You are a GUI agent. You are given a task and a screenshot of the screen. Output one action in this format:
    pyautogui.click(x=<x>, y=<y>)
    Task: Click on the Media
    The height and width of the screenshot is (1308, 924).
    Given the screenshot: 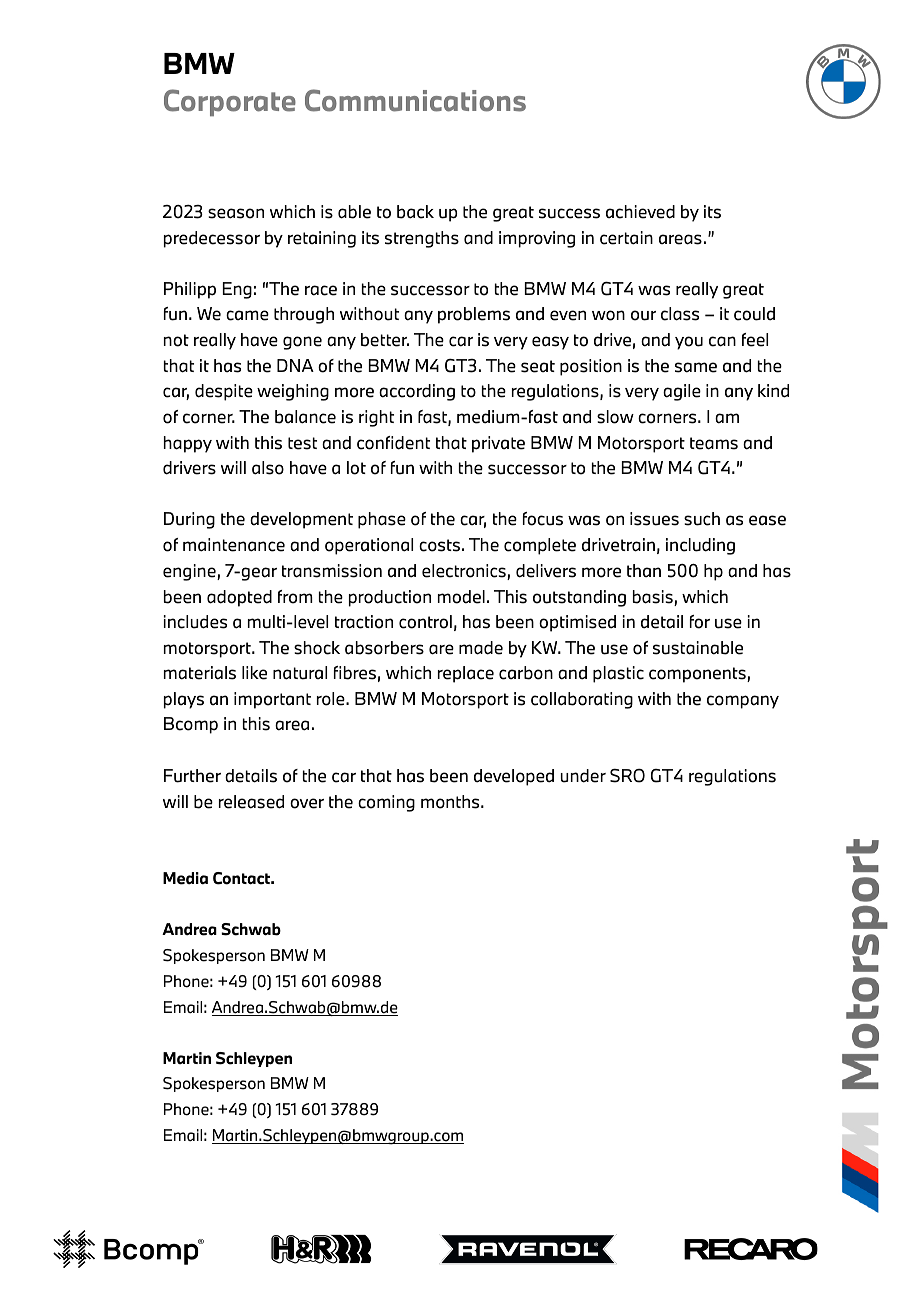 What is the action you would take?
    pyautogui.click(x=185, y=878)
